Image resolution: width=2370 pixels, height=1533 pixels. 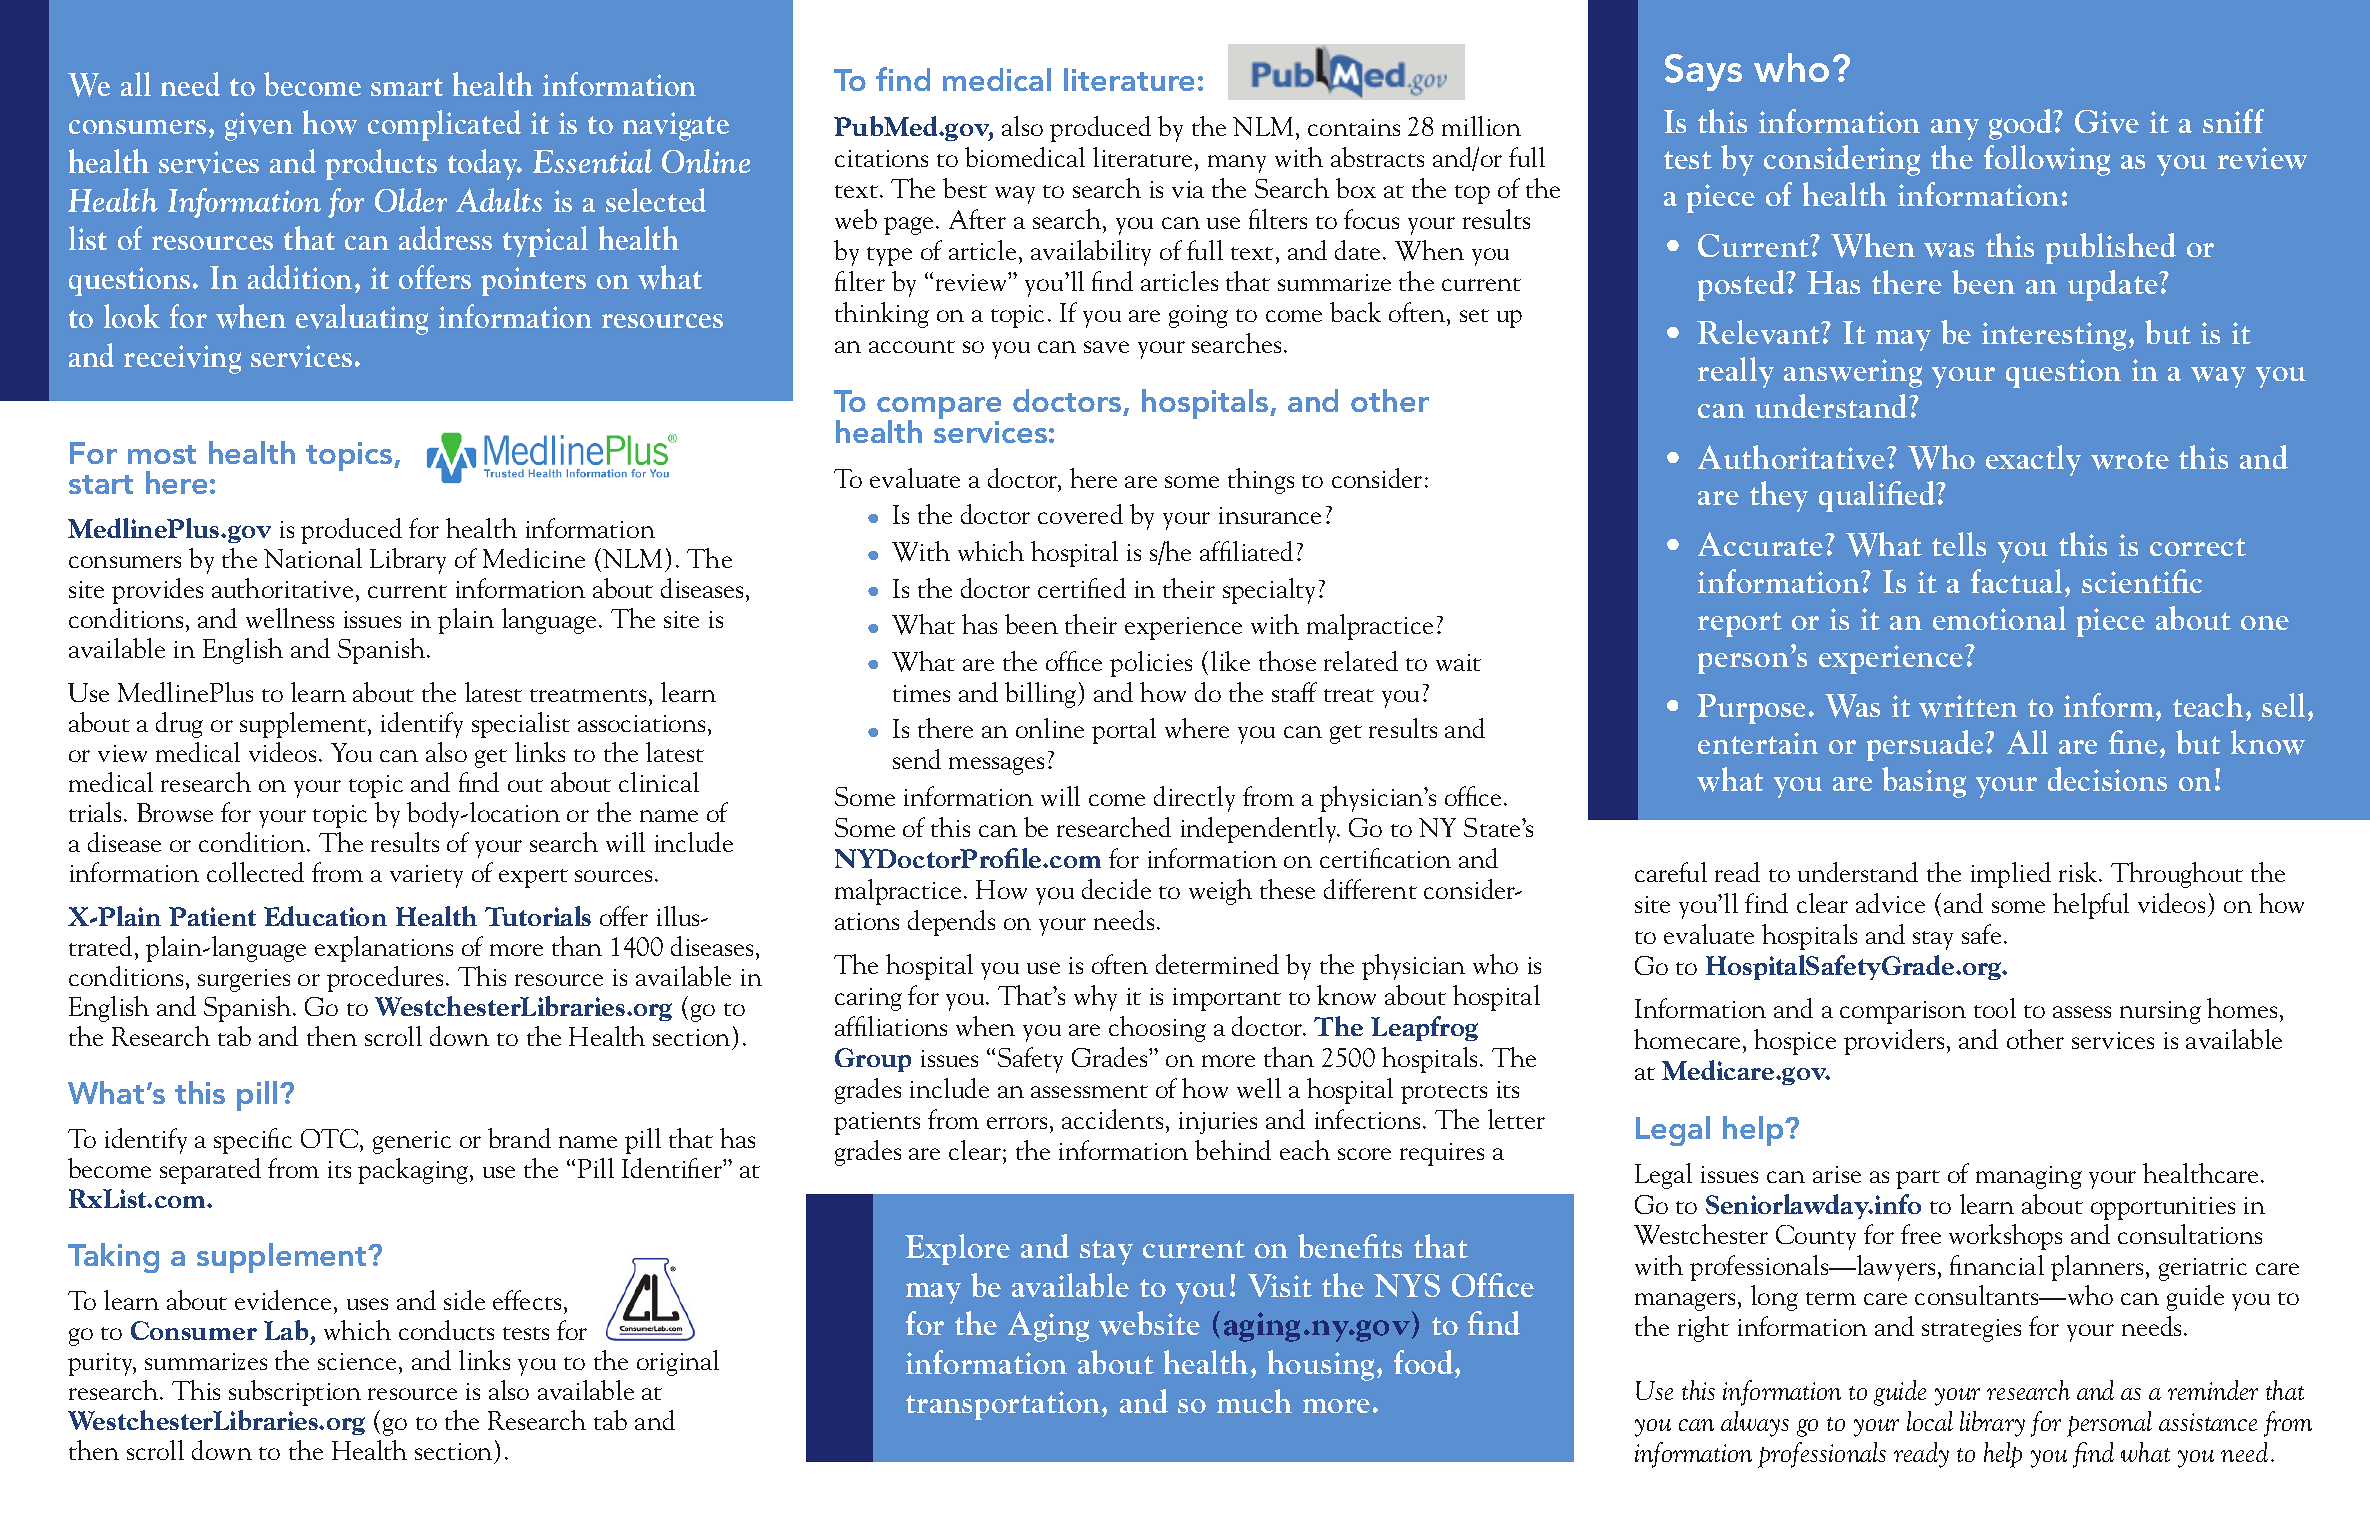 What do you see at coordinates (1124, 731) in the image?
I see `portal` at bounding box center [1124, 731].
